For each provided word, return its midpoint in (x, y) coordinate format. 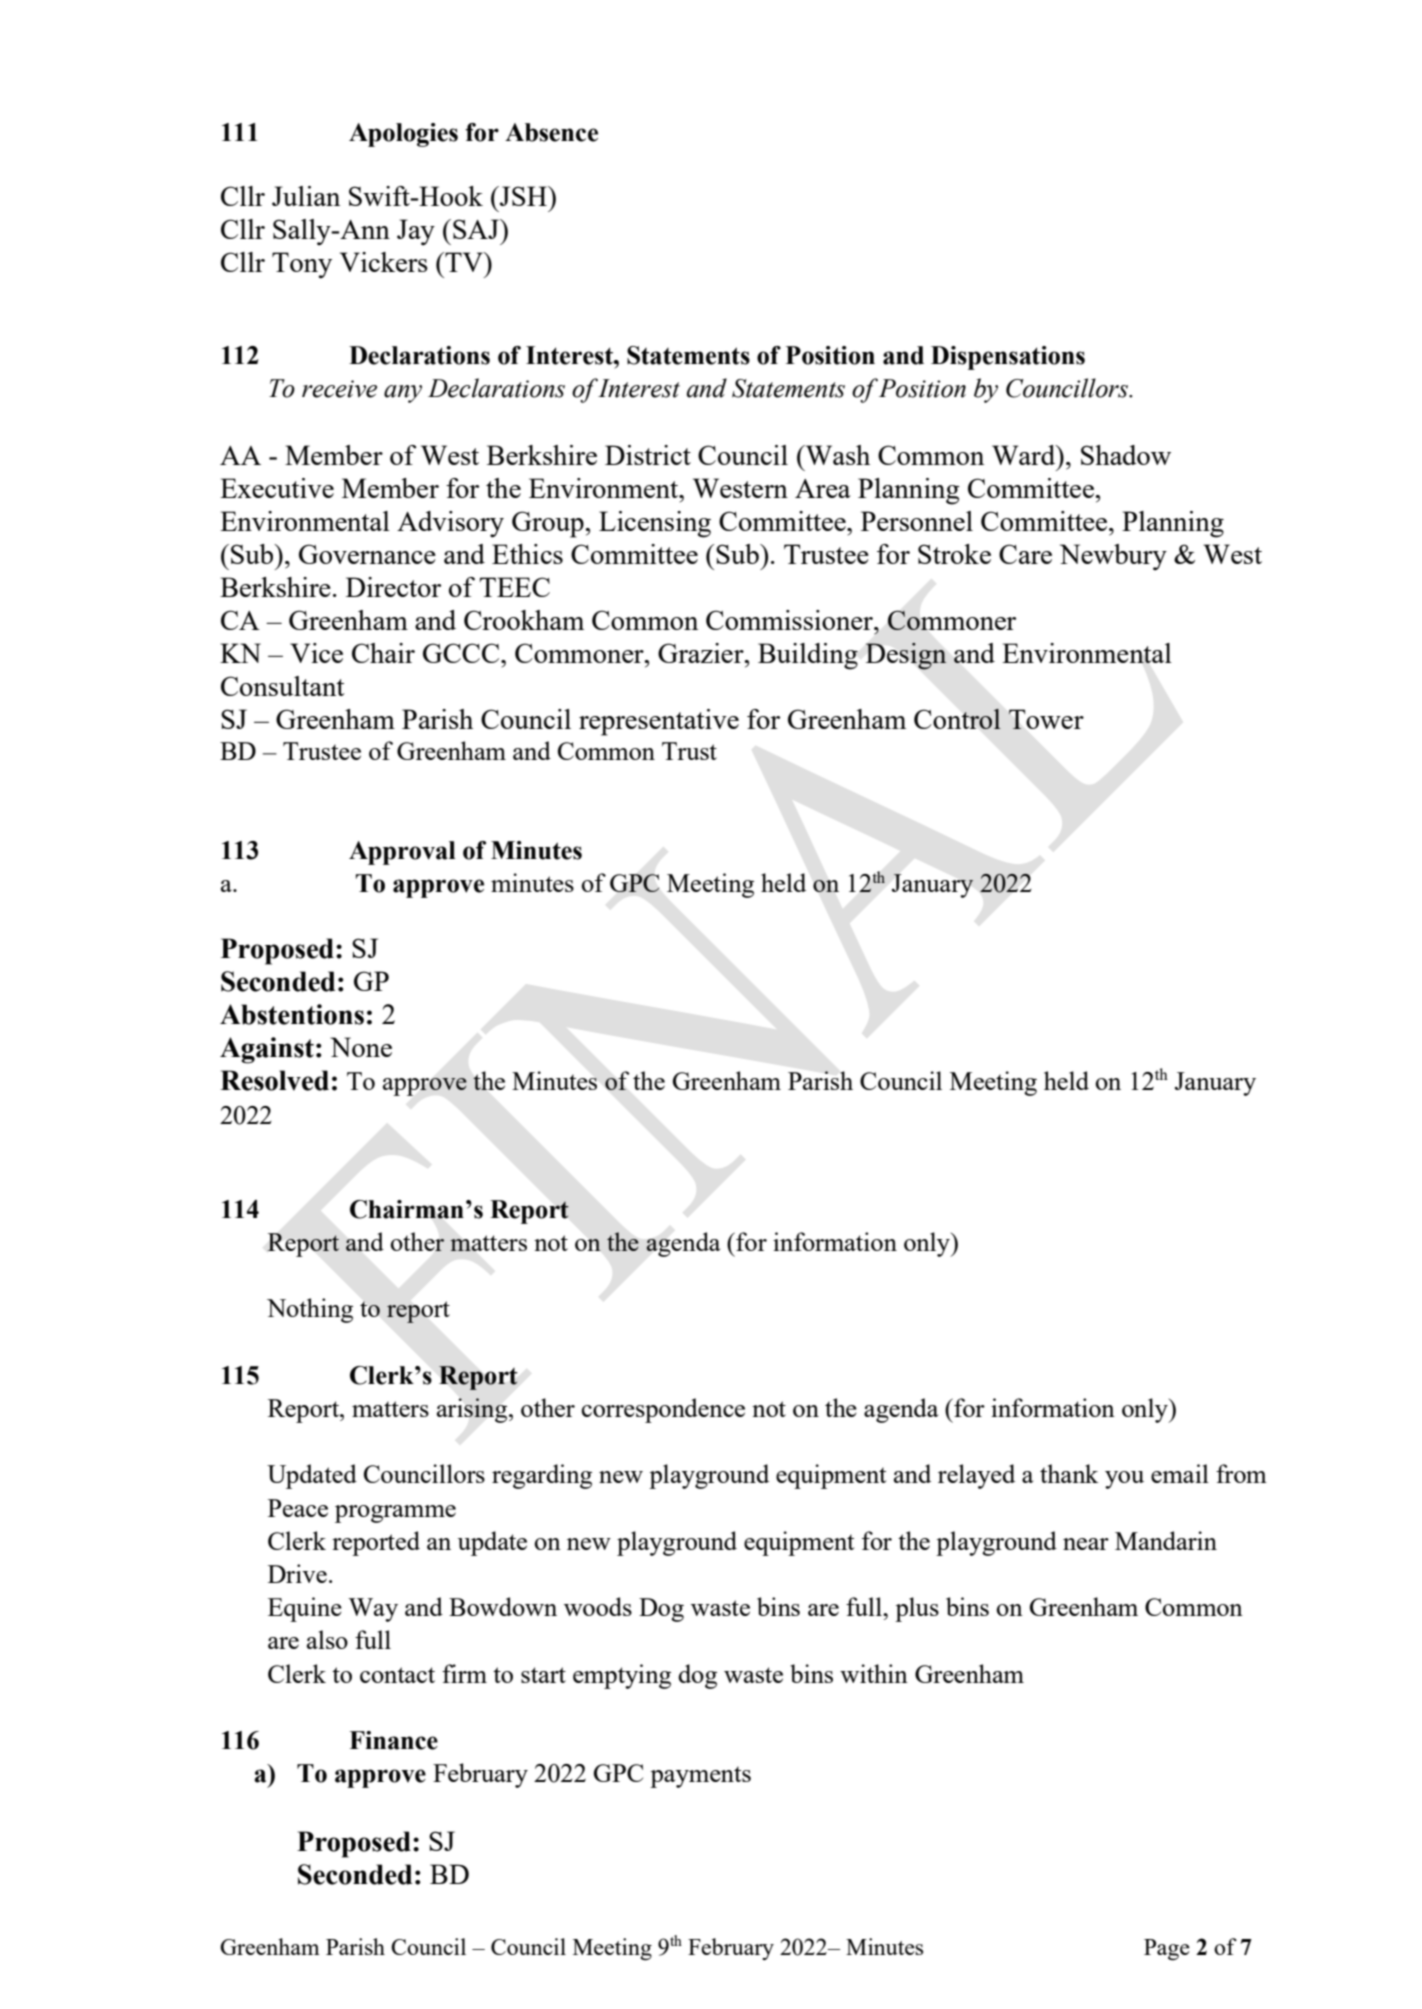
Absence (551, 132)
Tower (1046, 719)
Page (1167, 1950)
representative (659, 722)
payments (700, 1777)
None (361, 1047)
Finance (393, 1740)
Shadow (1126, 455)
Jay (416, 232)
